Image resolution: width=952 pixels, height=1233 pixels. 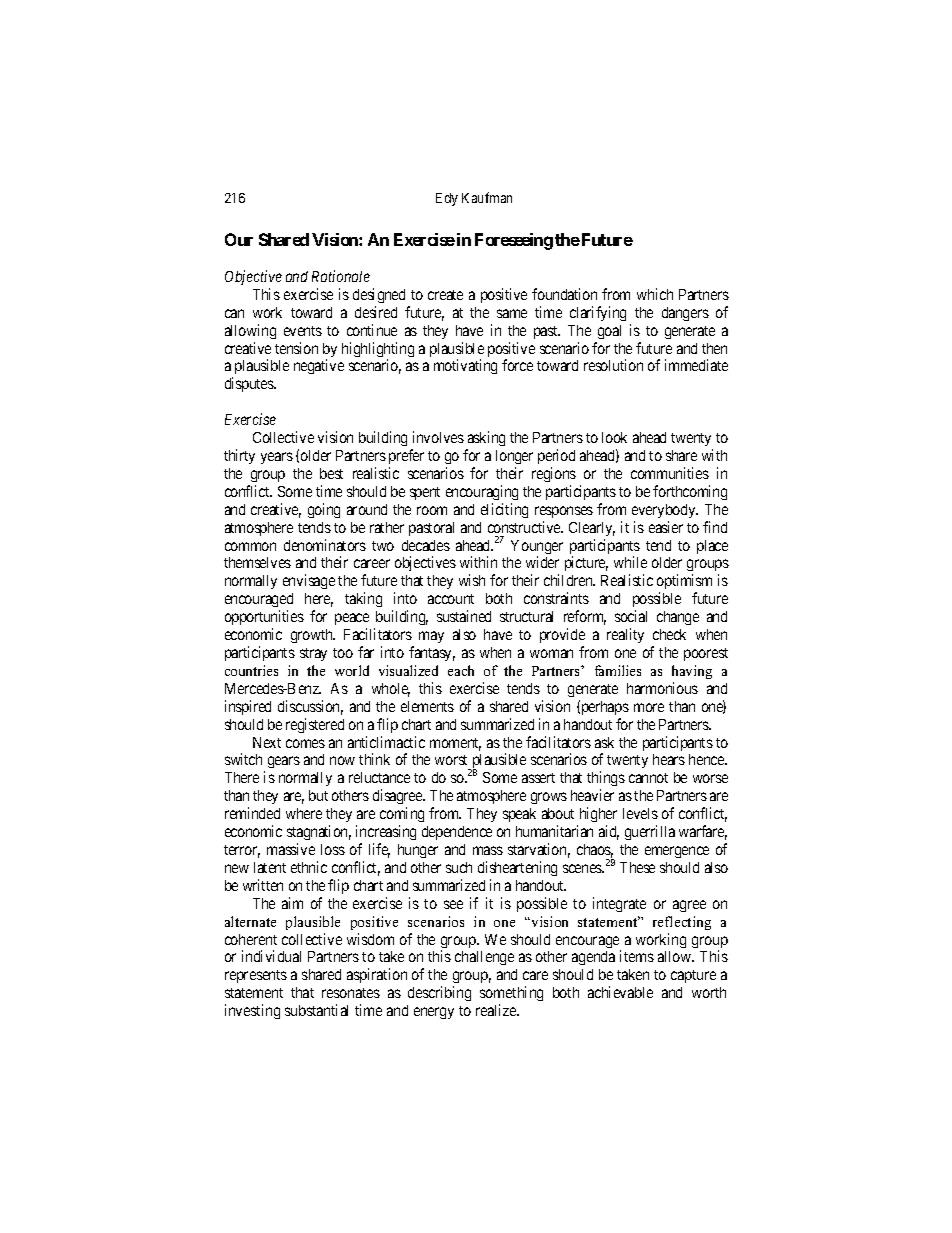 What do you see at coordinates (277, 458) in the image?
I see `years` at bounding box center [277, 458].
